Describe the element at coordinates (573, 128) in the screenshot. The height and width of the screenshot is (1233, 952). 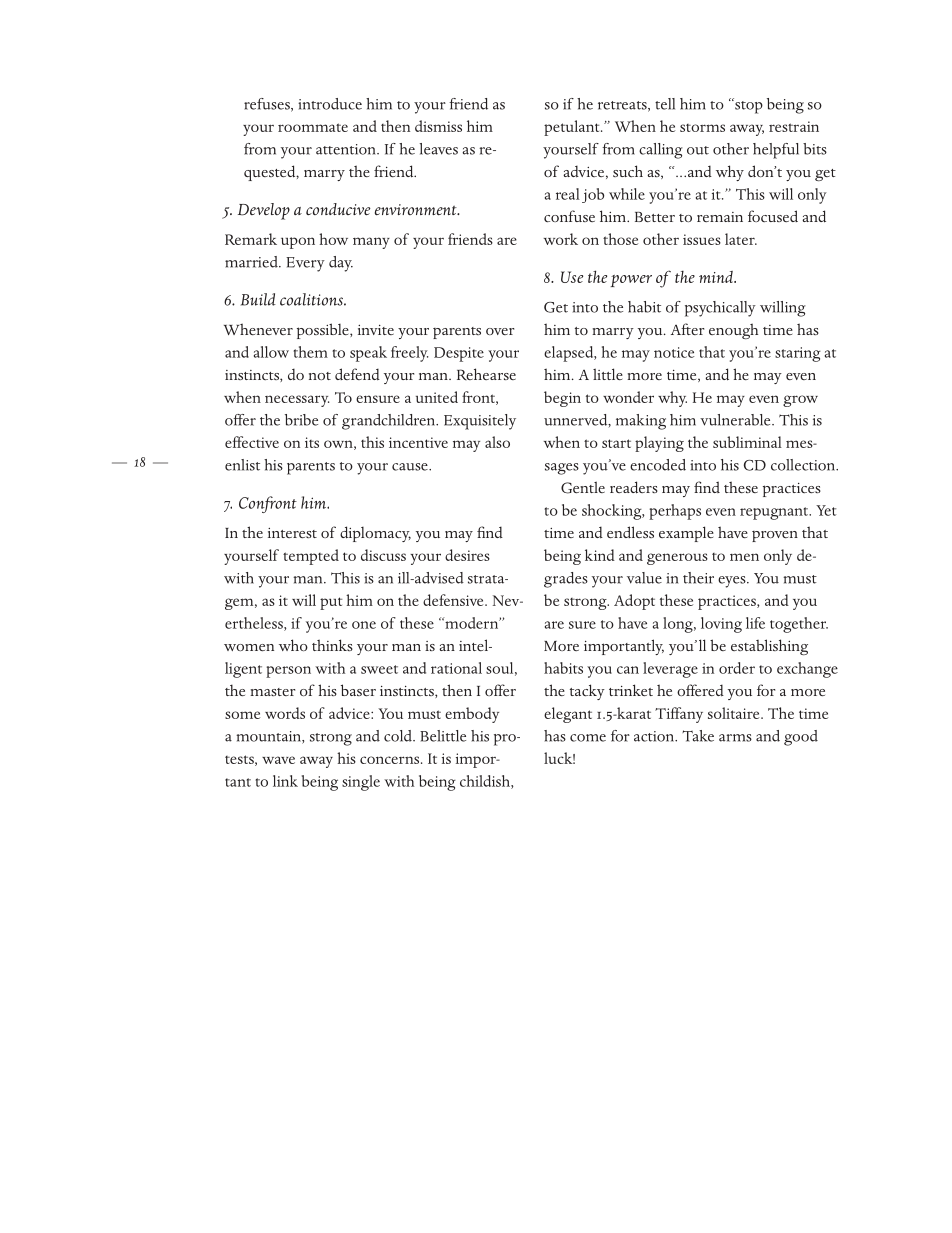
I see `petulant` at that location.
